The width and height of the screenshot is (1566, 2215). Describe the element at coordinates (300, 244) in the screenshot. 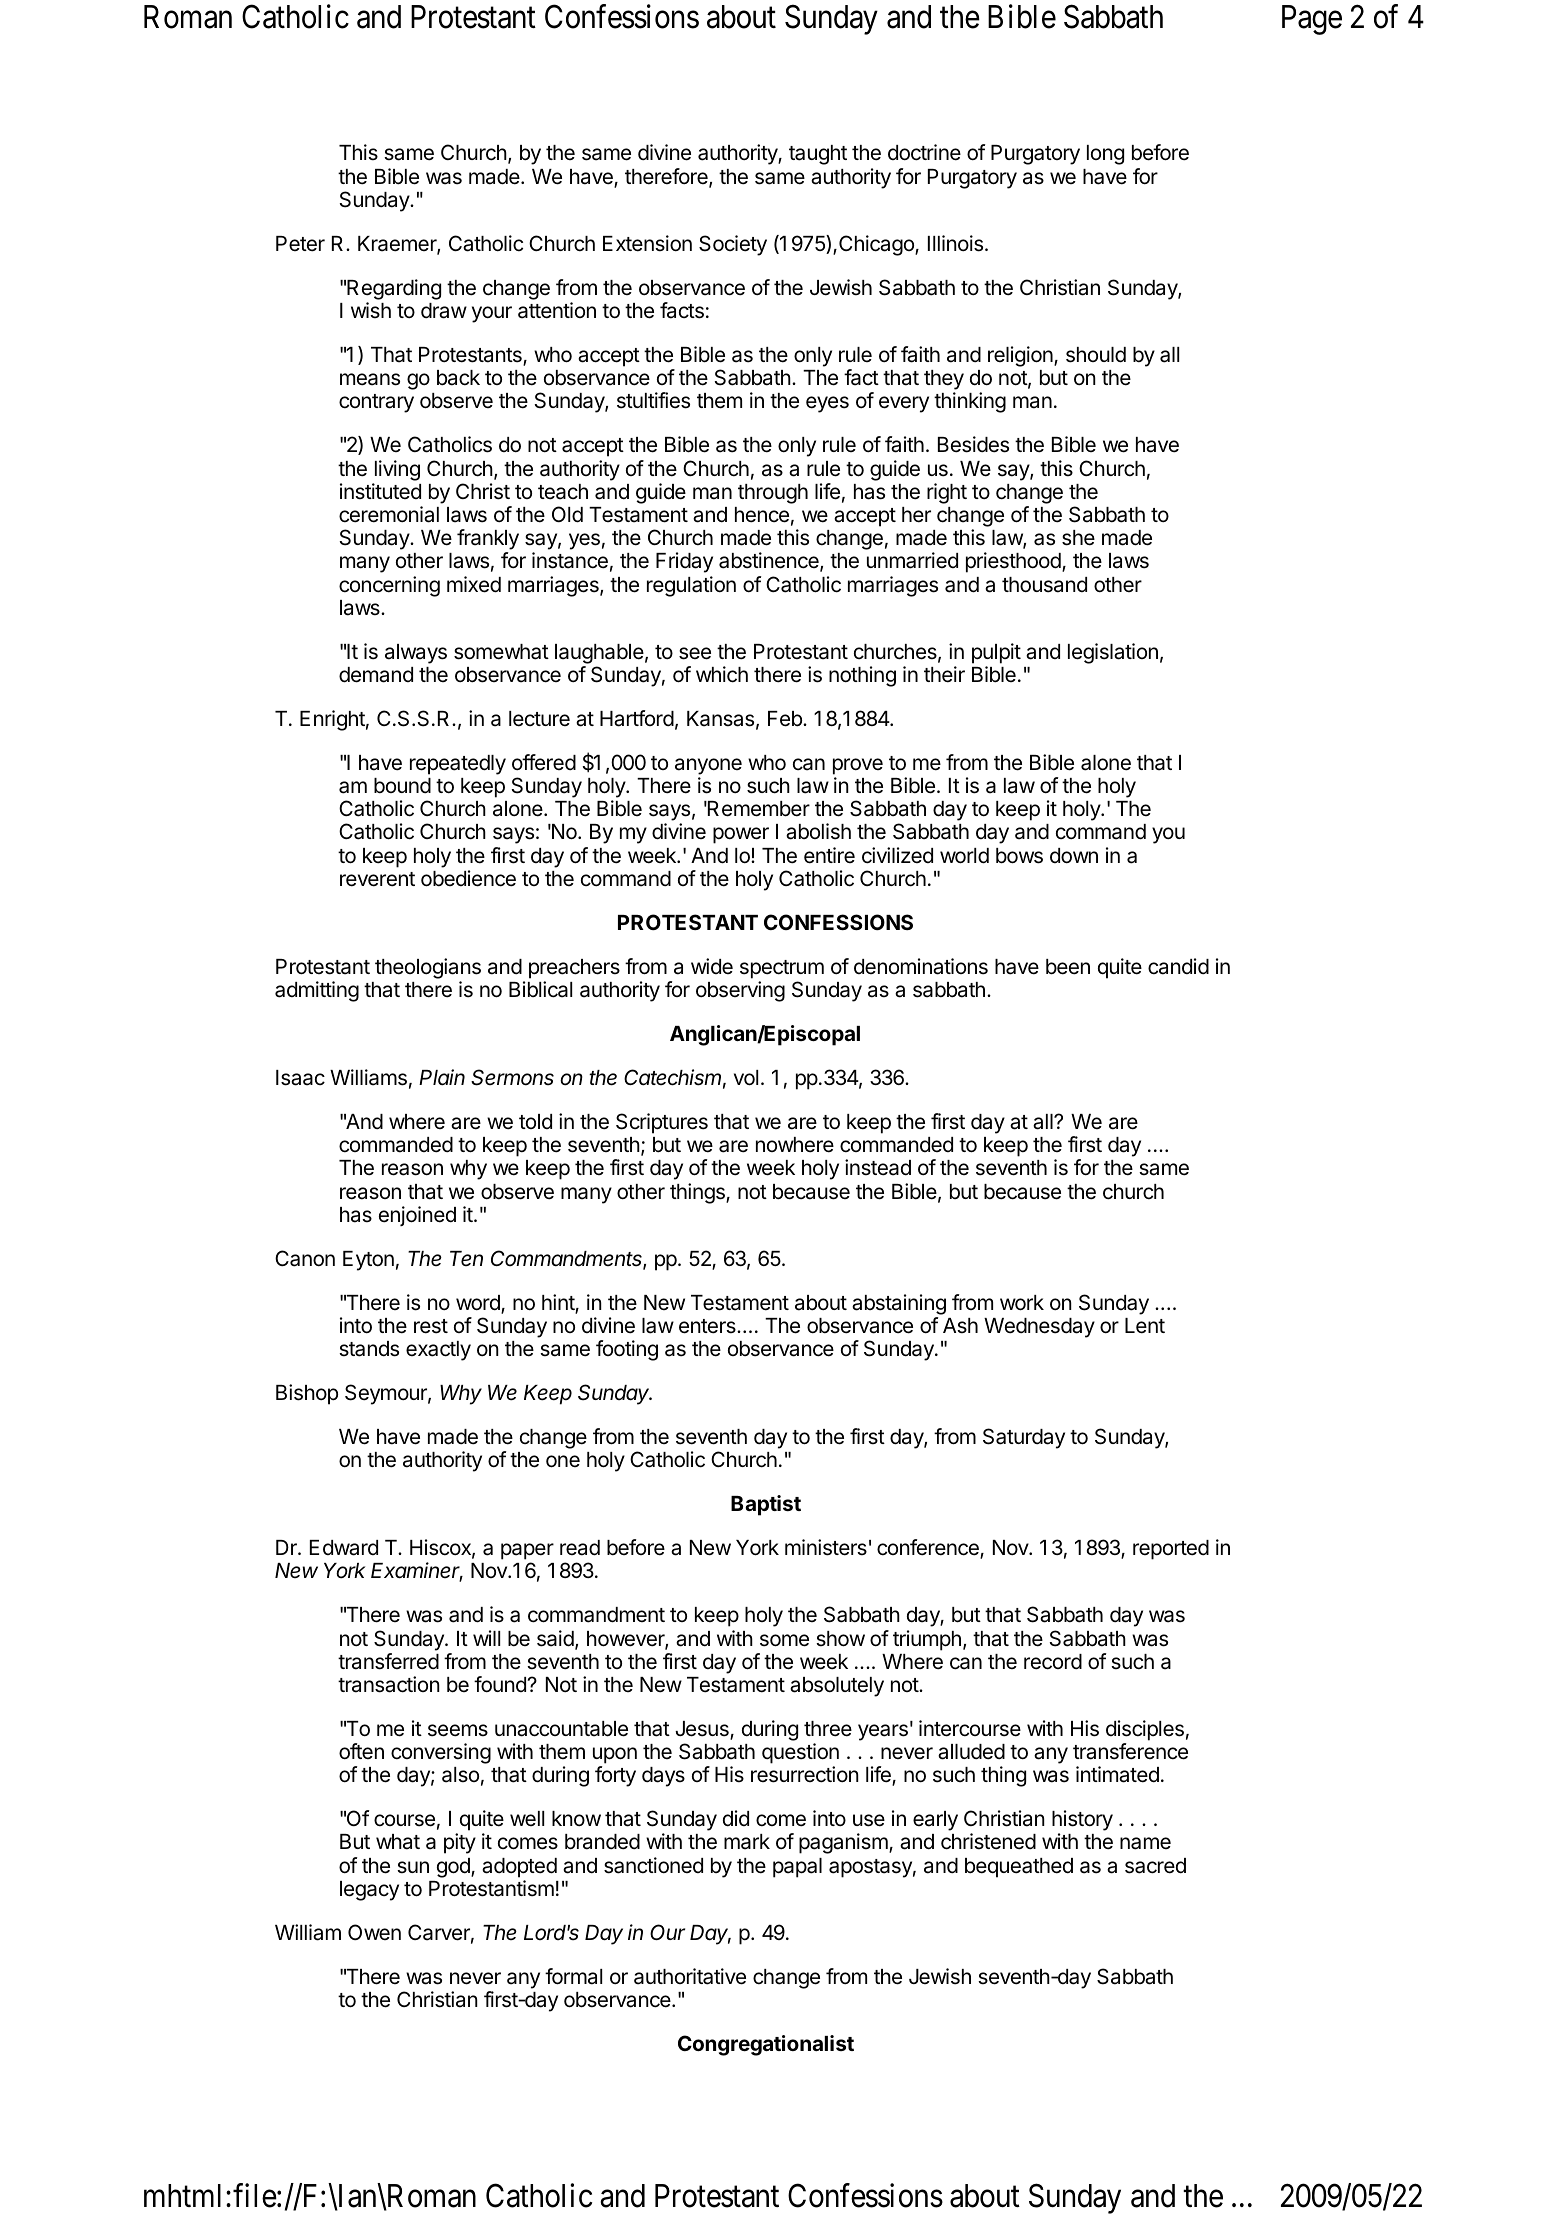

I see `Peter` at that location.
